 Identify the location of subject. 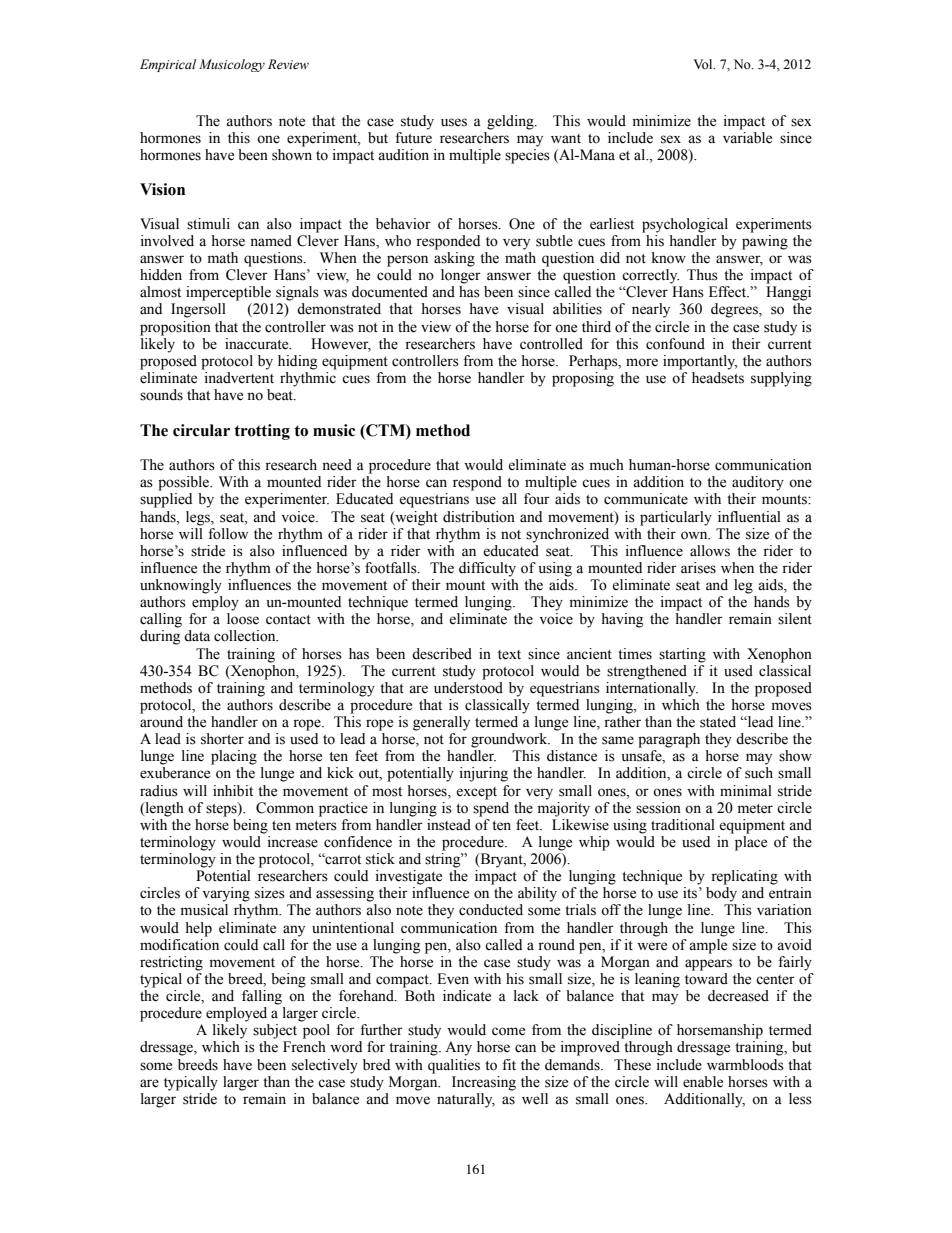
(275, 1031).
